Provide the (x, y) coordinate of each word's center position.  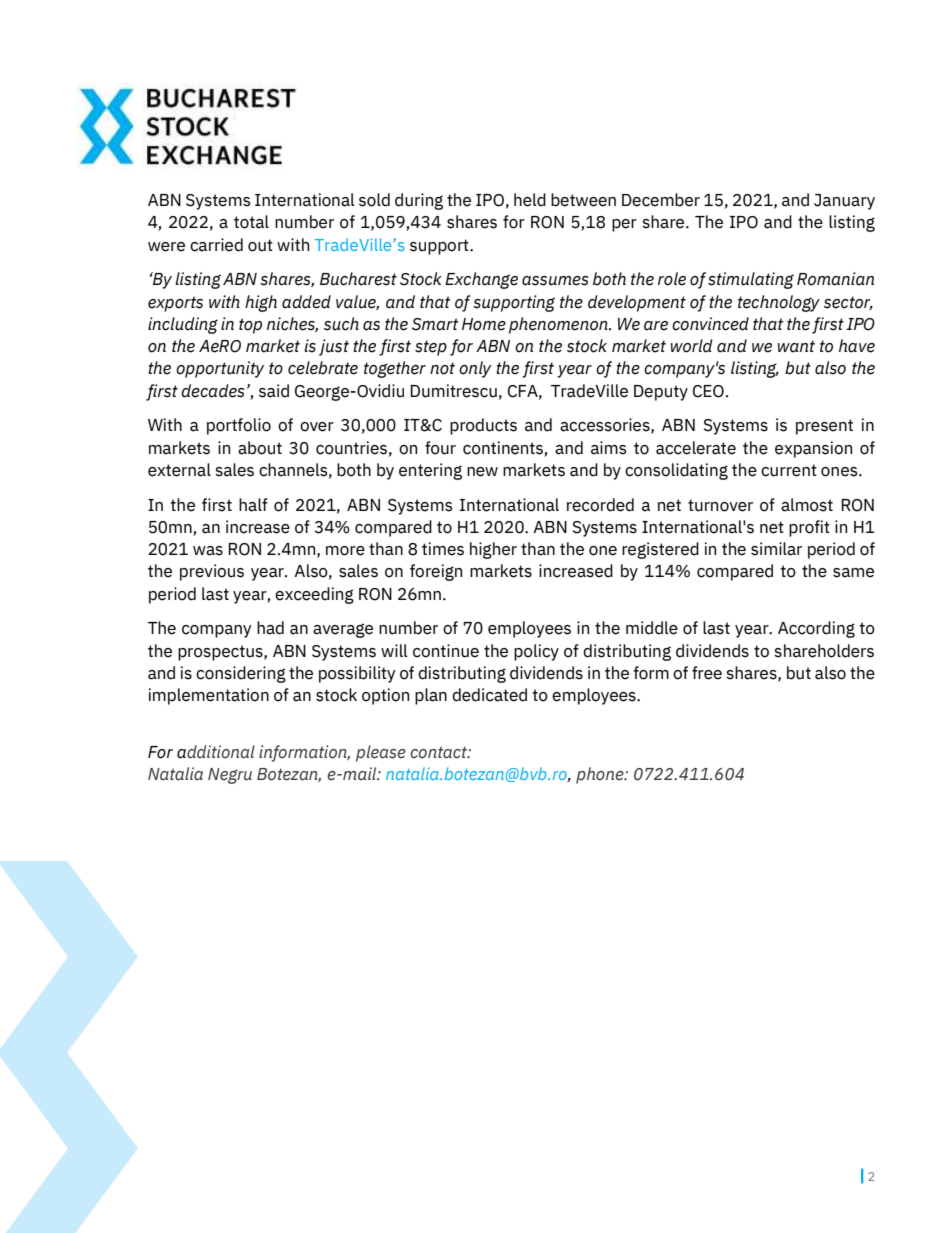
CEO (708, 391)
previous (212, 572)
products (483, 426)
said (274, 391)
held (530, 200)
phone (601, 775)
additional (216, 752)
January (844, 202)
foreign (436, 572)
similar (776, 549)
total (251, 222)
